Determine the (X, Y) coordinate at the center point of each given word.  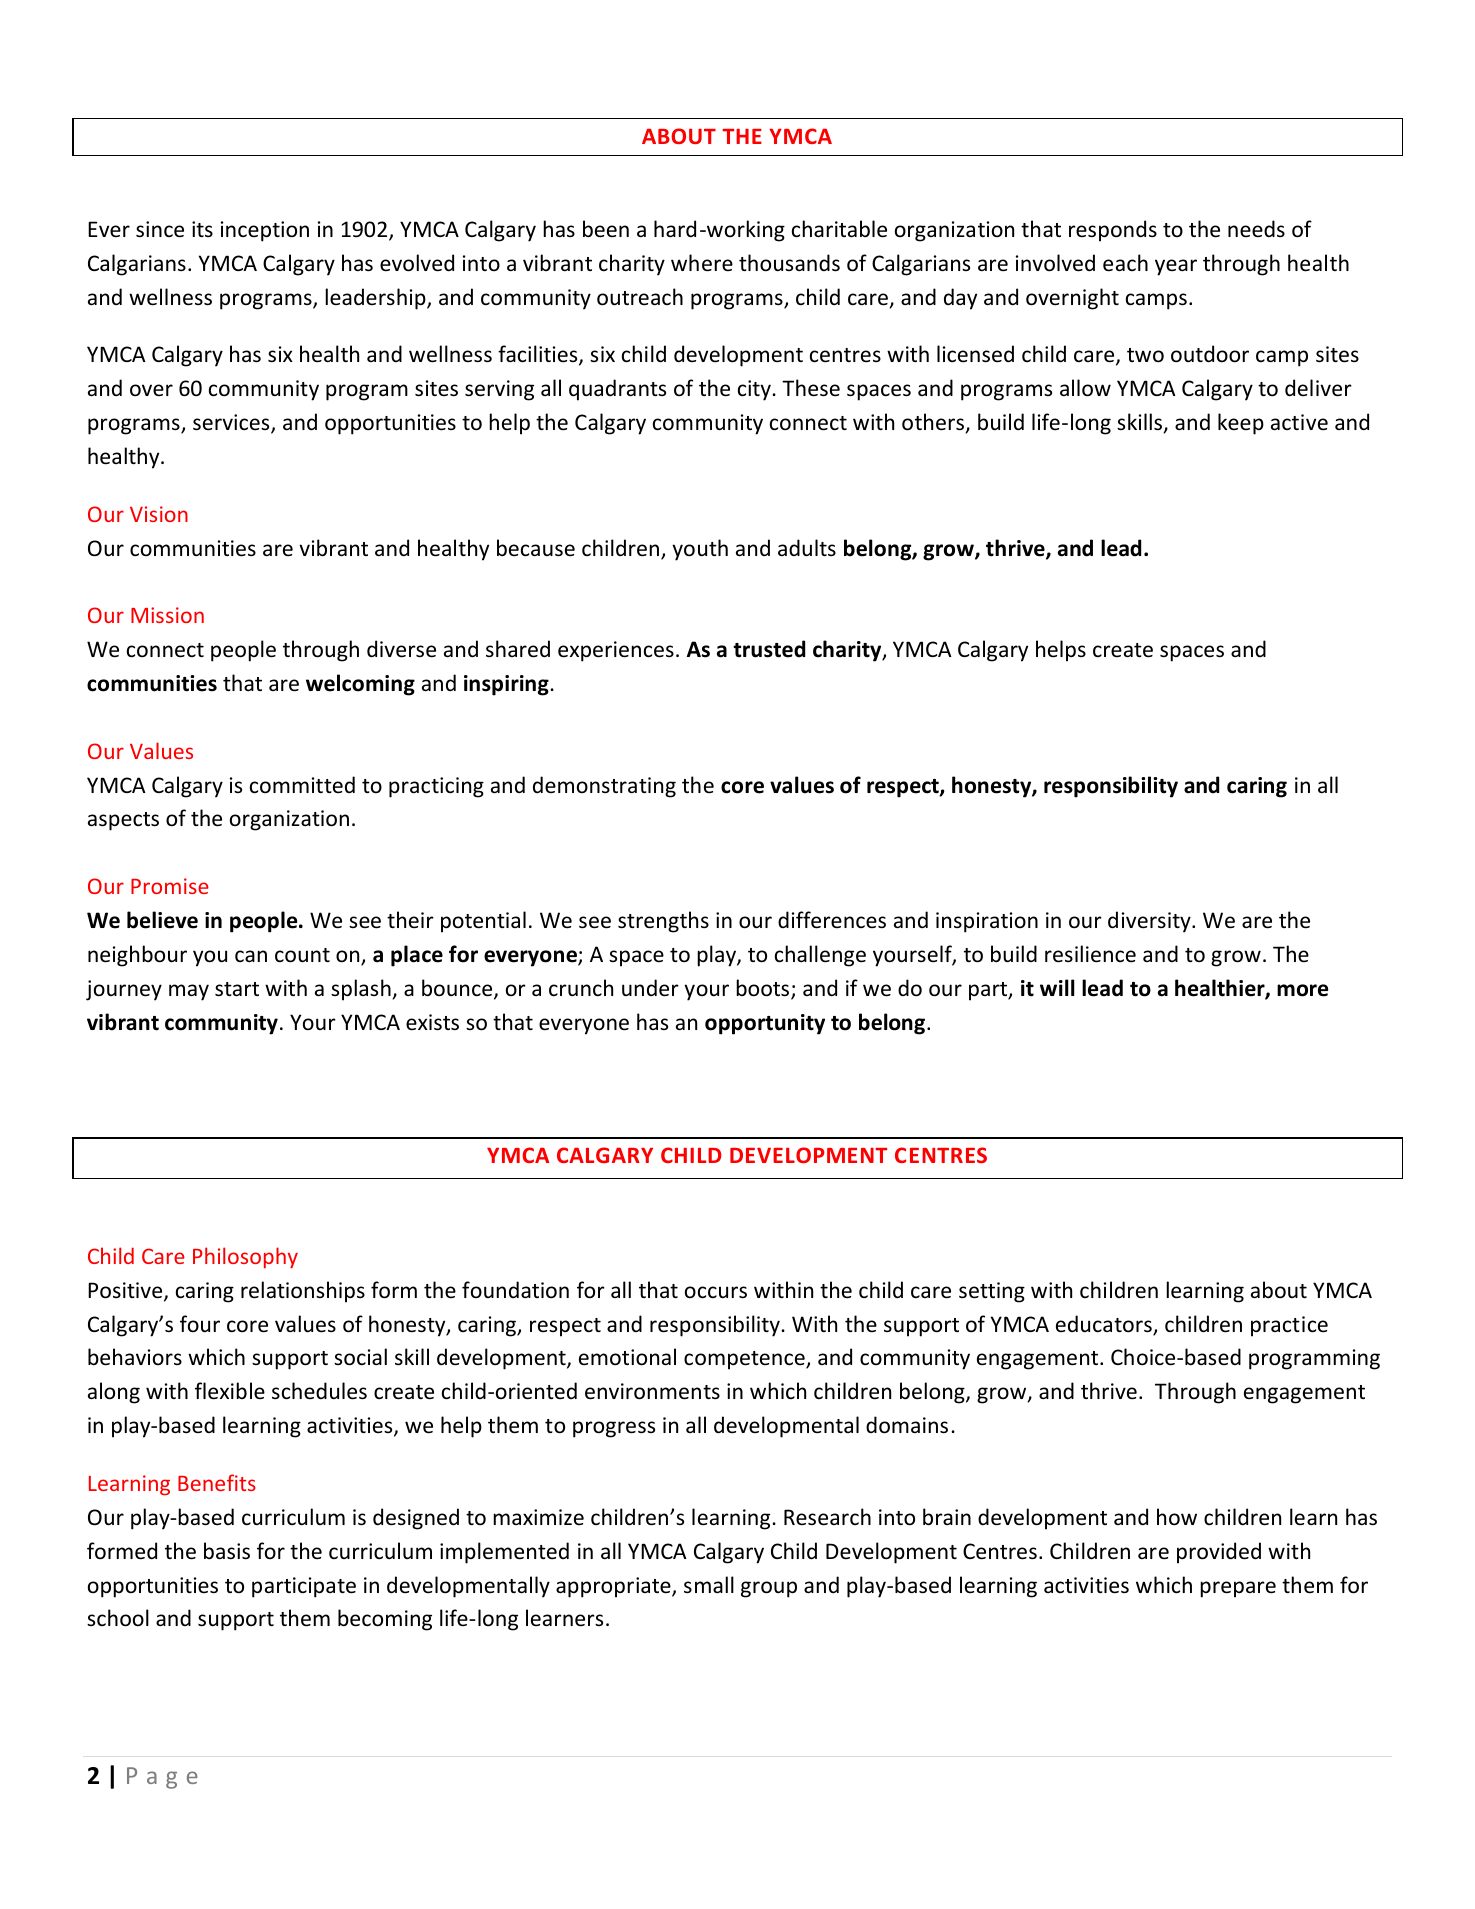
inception (265, 231)
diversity (1150, 922)
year (1176, 267)
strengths (663, 922)
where (702, 263)
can (251, 956)
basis (227, 1551)
